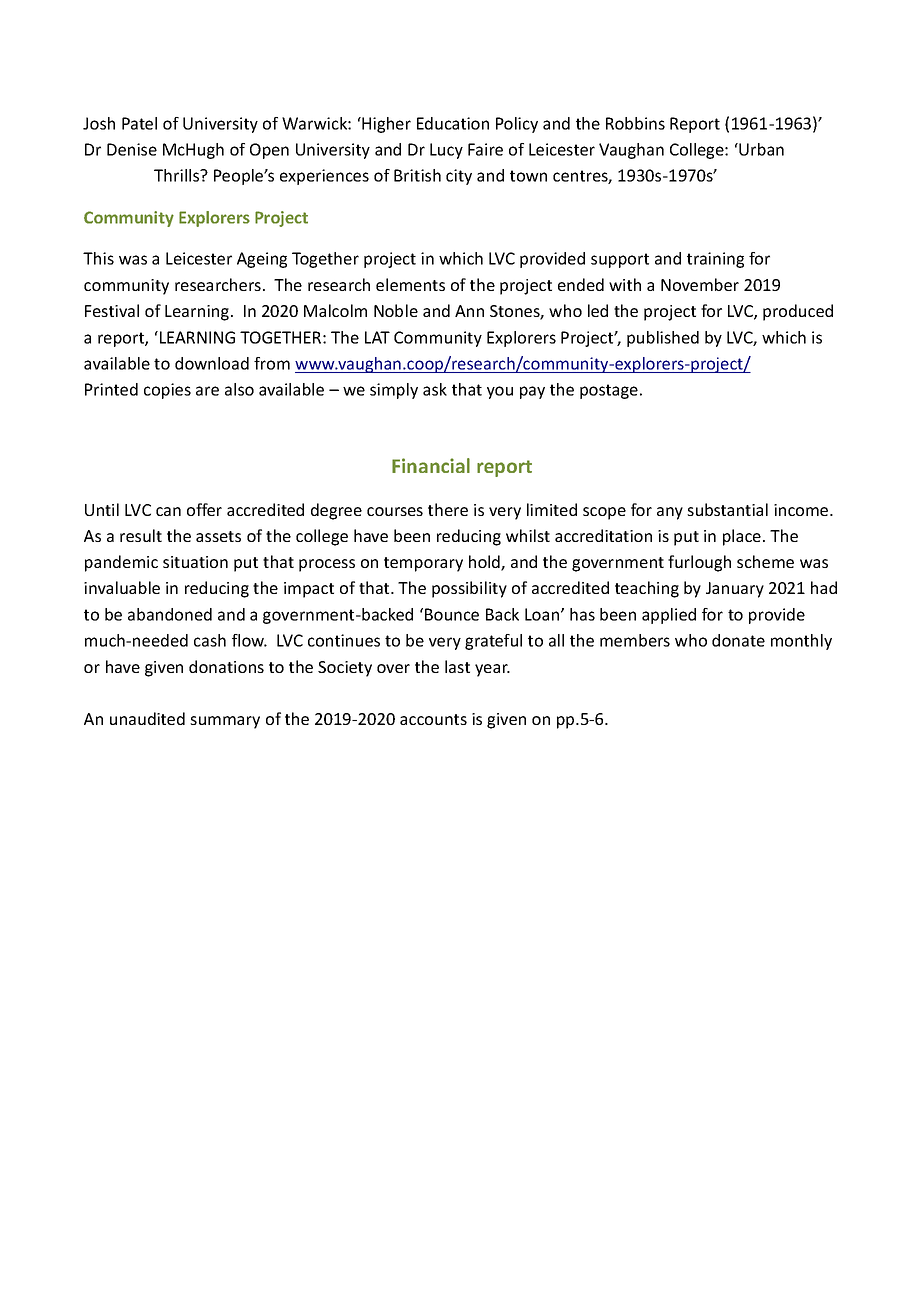 The height and width of the screenshot is (1307, 924). I want to click on hold, so click(485, 563).
